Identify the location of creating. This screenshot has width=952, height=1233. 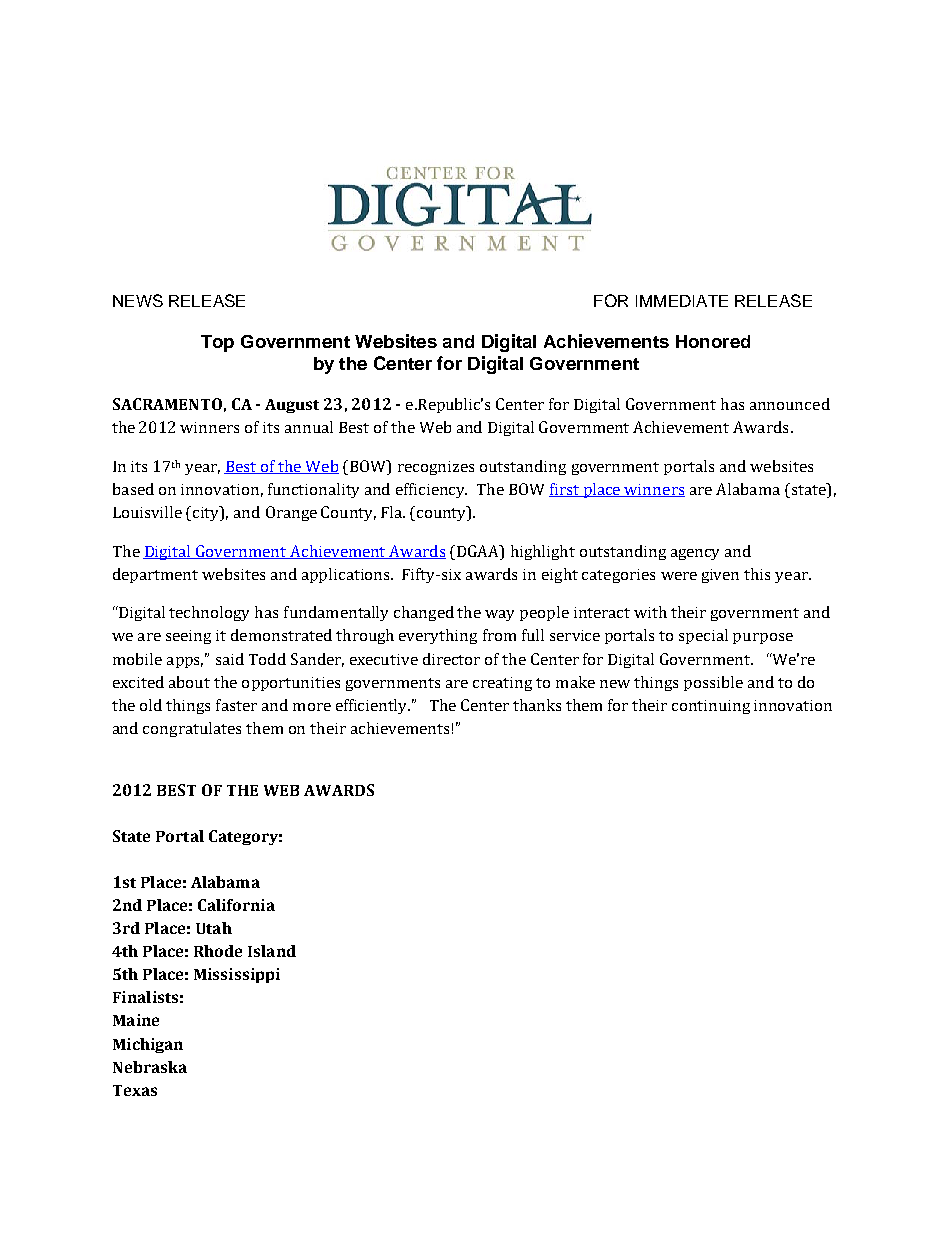
(502, 684).
